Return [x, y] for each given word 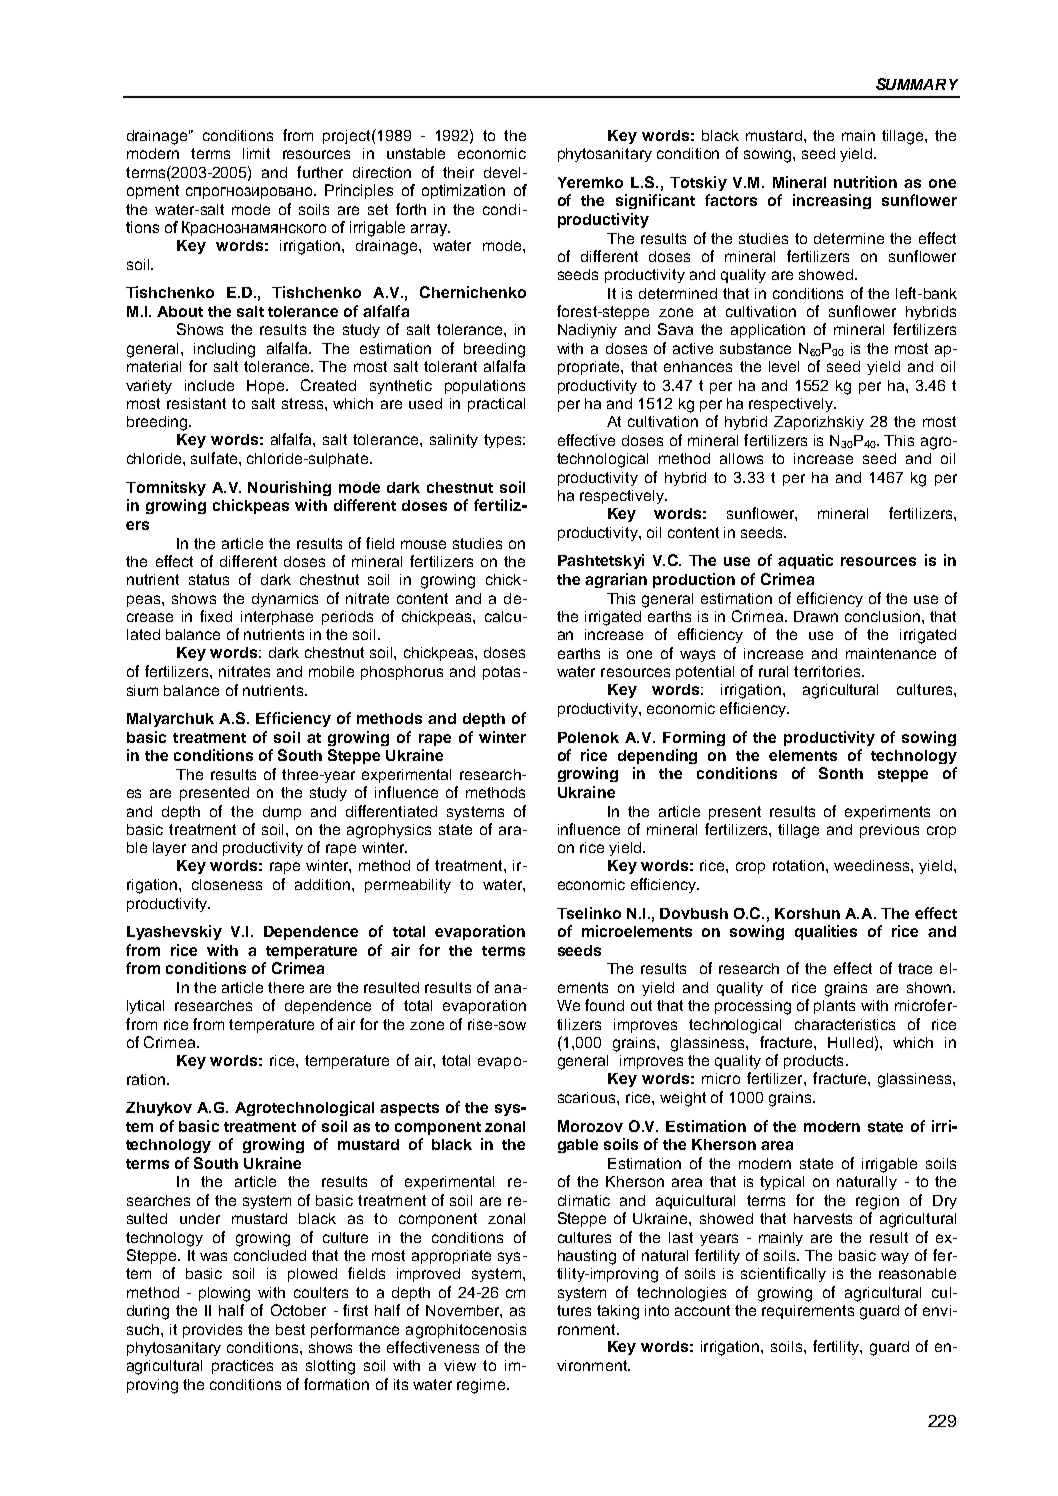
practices [242, 1367]
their [458, 172]
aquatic [805, 561]
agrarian [616, 580]
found [604, 1005]
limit [256, 153]
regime [481, 1386]
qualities [826, 932]
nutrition [865, 182]
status [209, 579]
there [286, 987]
